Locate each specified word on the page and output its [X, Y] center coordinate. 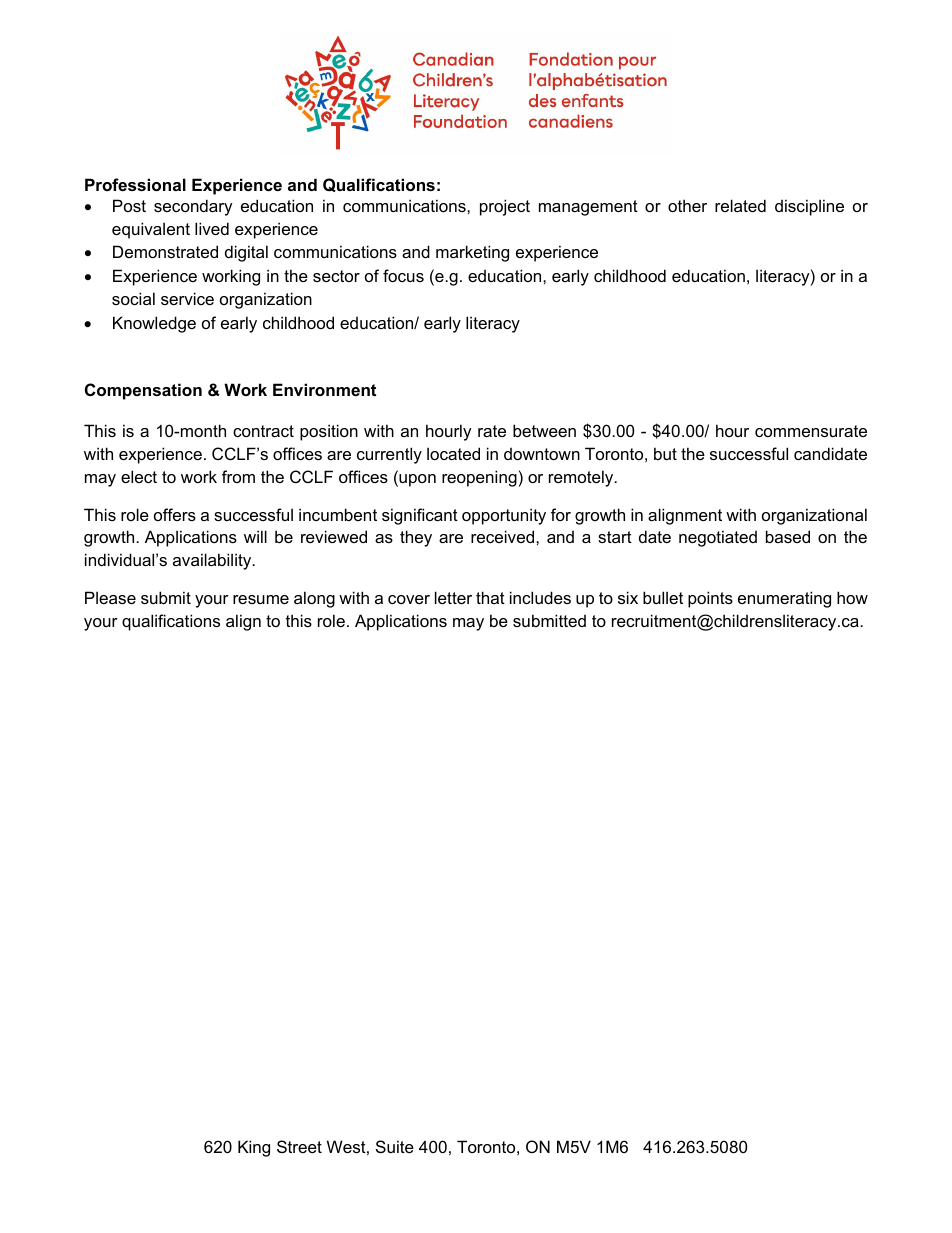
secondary [193, 207]
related [740, 205]
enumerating [784, 599]
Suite [395, 1146]
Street [299, 1146]
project [505, 207]
